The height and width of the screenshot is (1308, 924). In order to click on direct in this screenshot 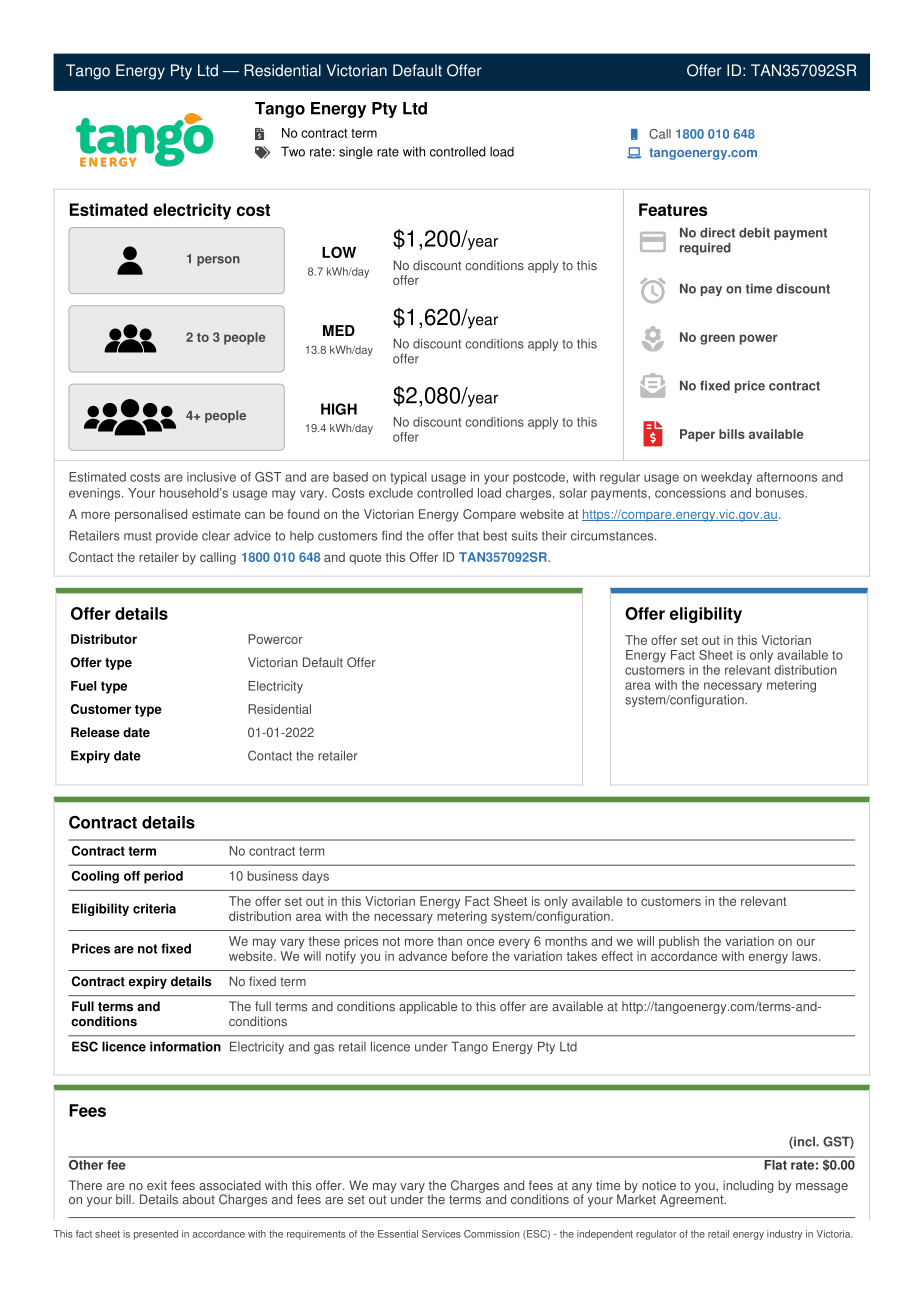, I will do `click(717, 232)`.
